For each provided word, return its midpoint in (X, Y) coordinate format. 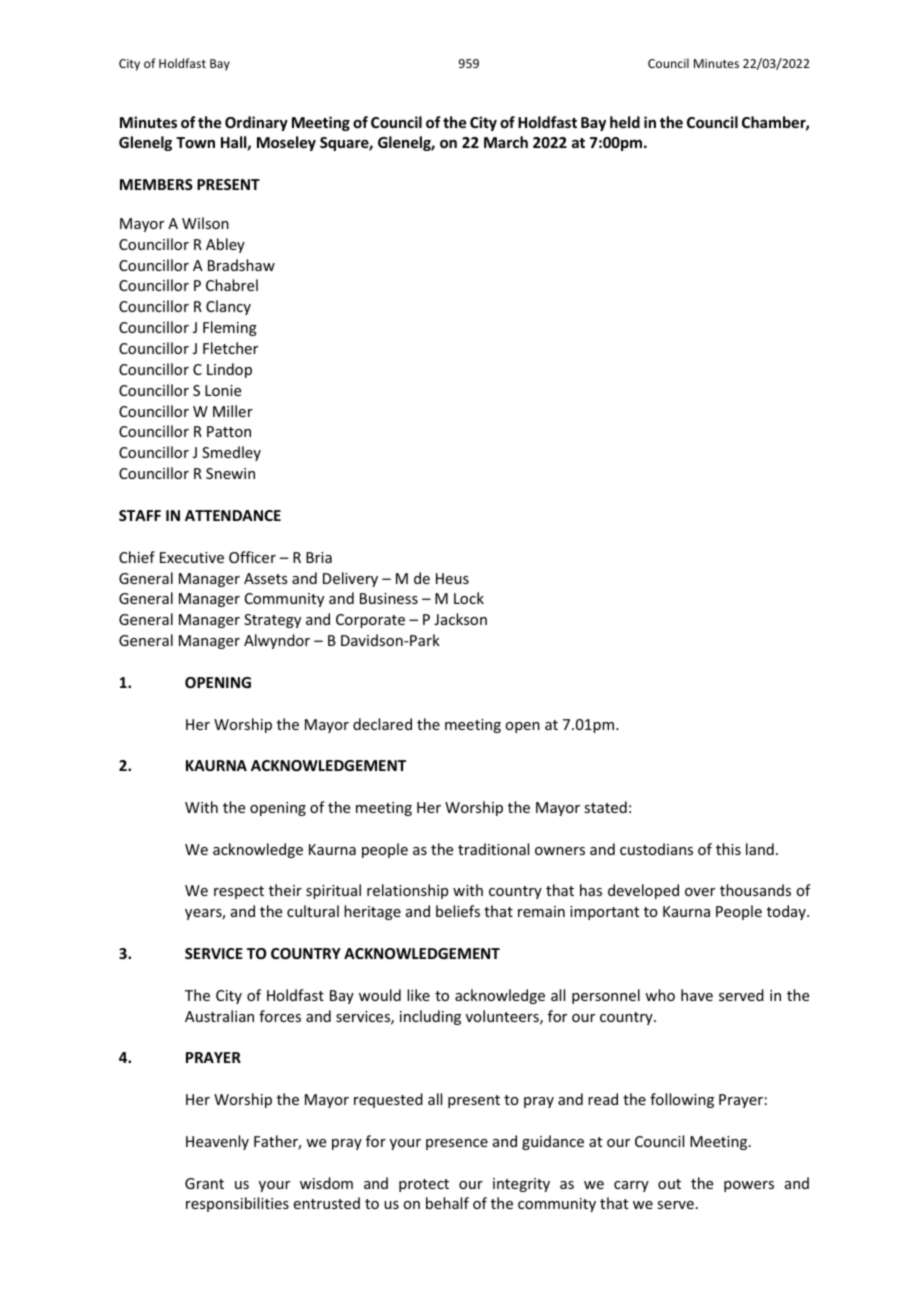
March (506, 142)
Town (195, 142)
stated (605, 807)
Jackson (460, 619)
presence (457, 1144)
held (625, 122)
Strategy (272, 621)
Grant (204, 1183)
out (669, 1184)
